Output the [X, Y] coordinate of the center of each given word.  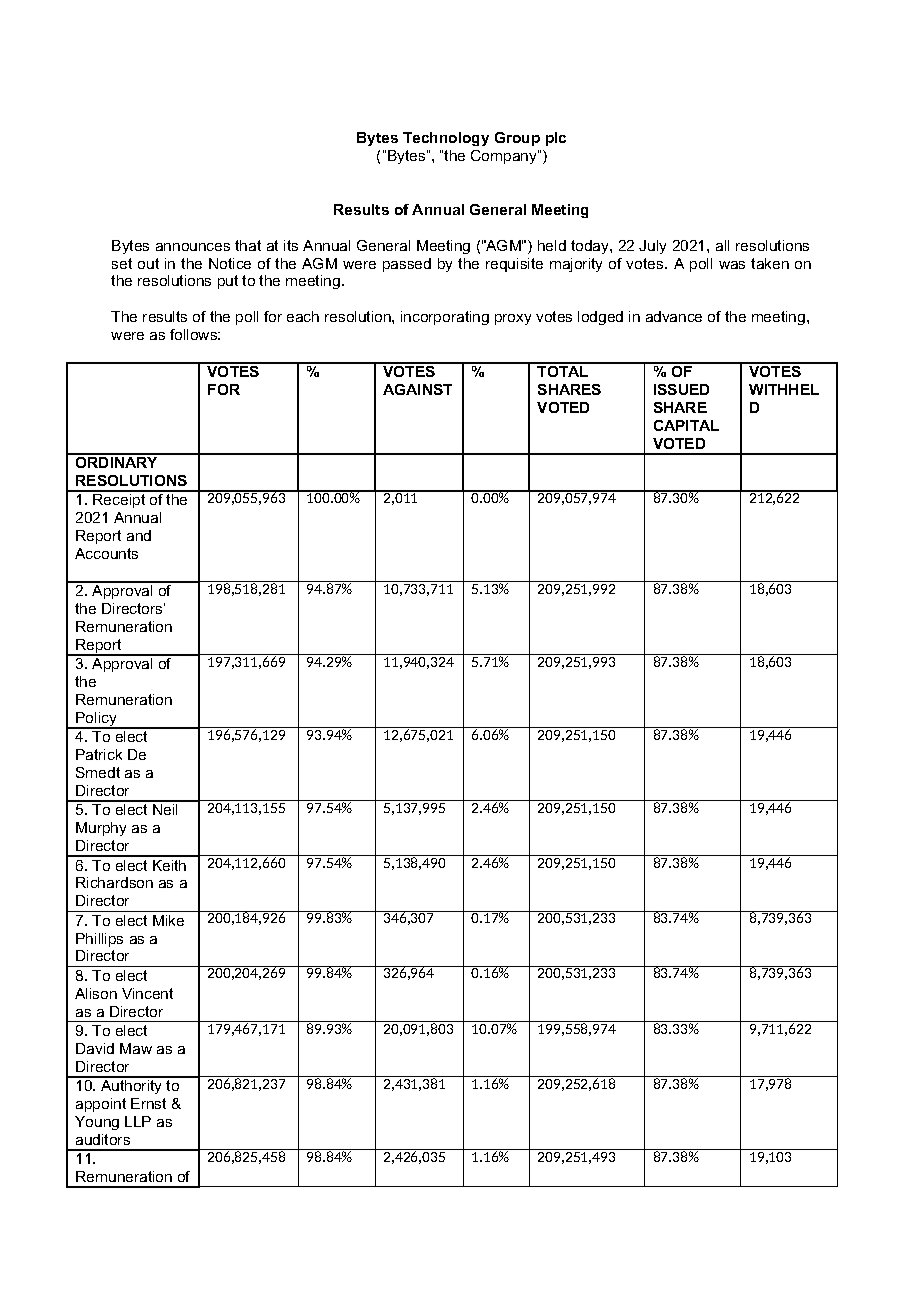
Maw [136, 1048]
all [722, 245]
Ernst [148, 1103]
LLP [138, 1121]
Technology [446, 139]
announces [193, 247]
